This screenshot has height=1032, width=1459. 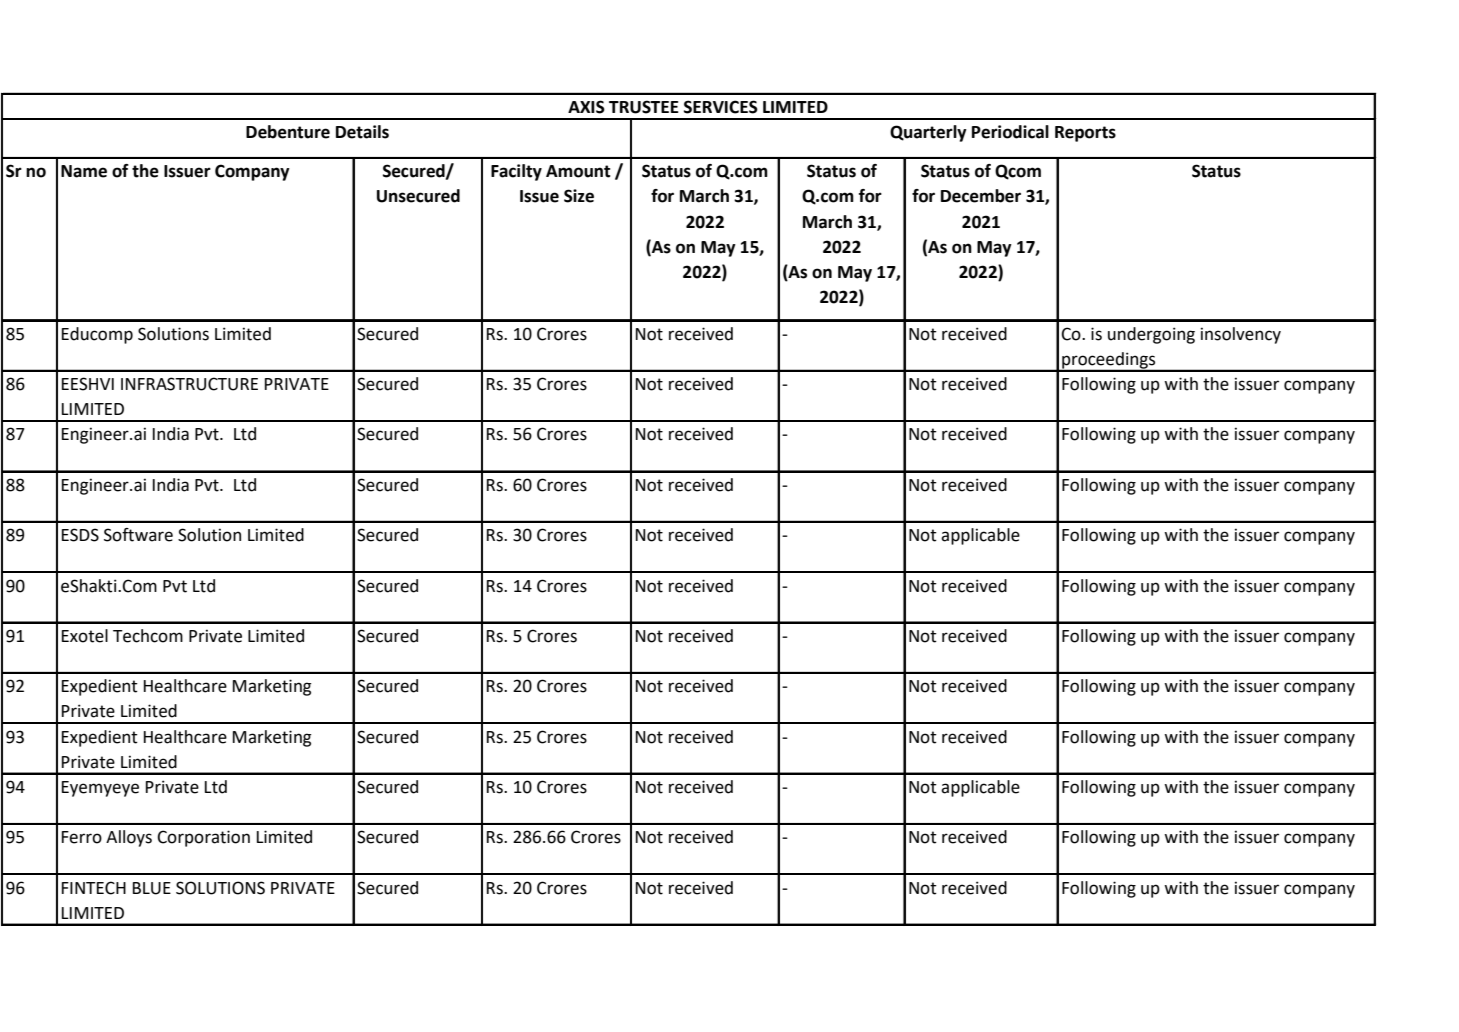 What do you see at coordinates (1109, 361) in the screenshot?
I see `proceedings` at bounding box center [1109, 361].
